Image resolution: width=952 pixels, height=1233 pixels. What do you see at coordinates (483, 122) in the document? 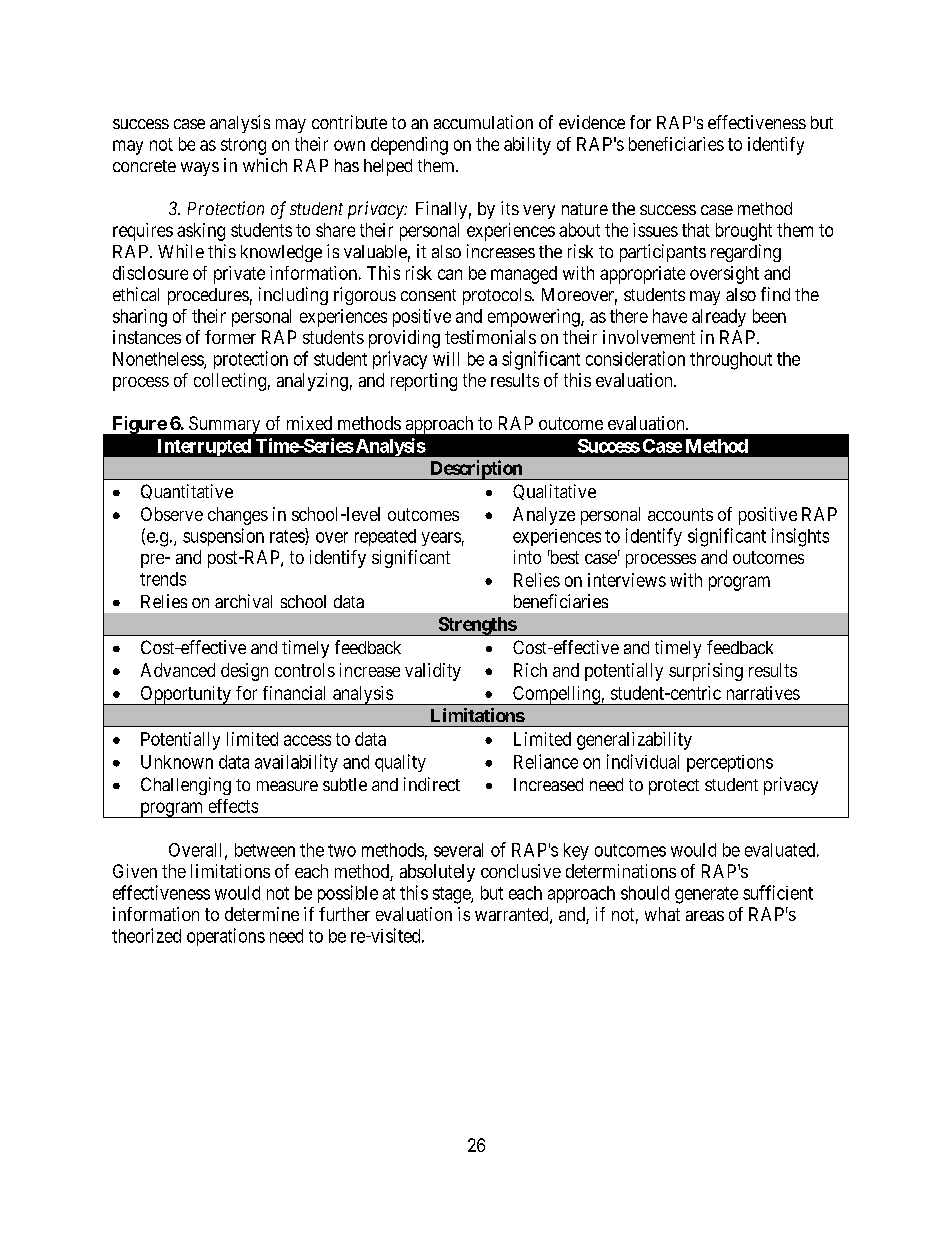
I see `accumulation` at bounding box center [483, 122].
